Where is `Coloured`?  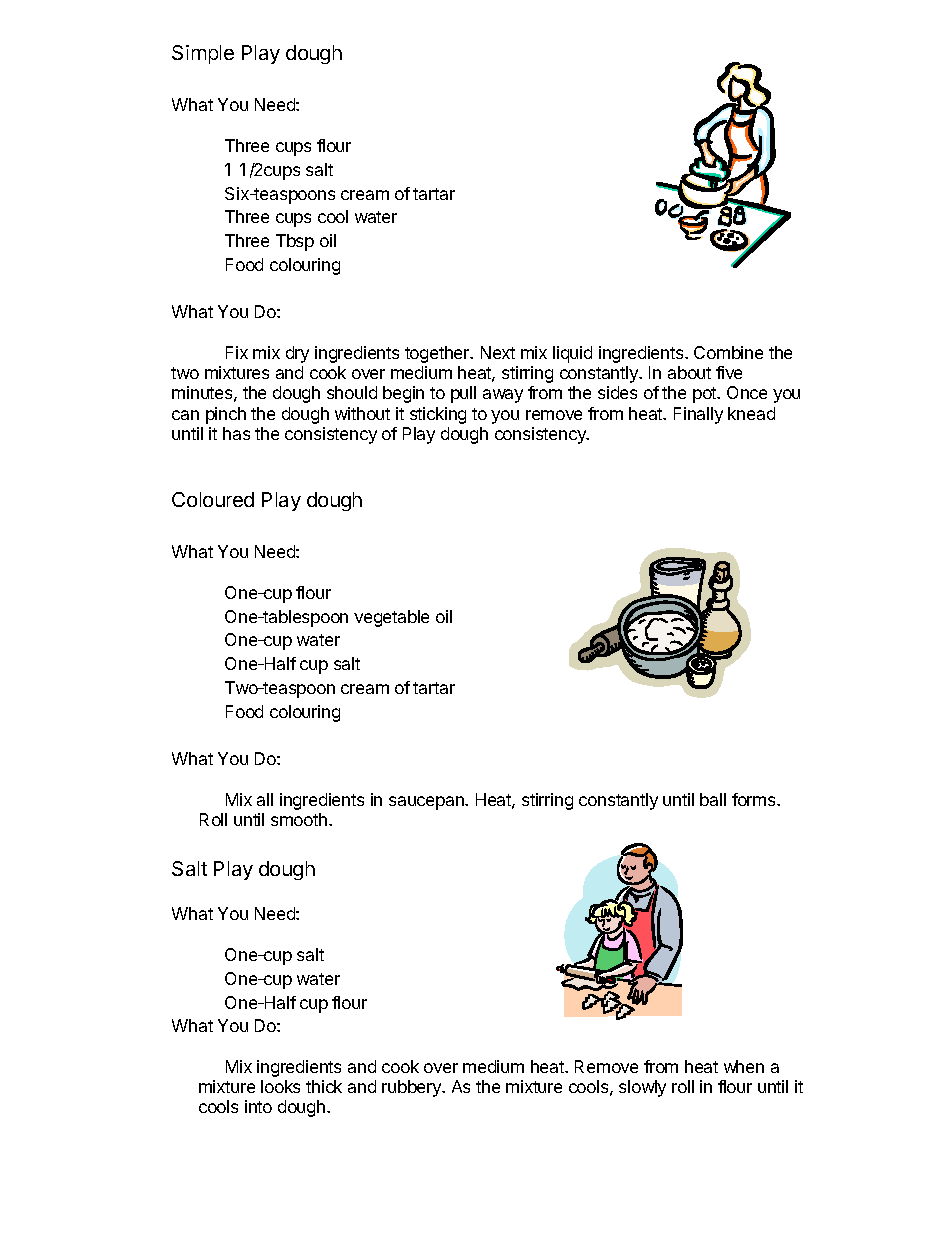 Coloured is located at coordinates (213, 499).
